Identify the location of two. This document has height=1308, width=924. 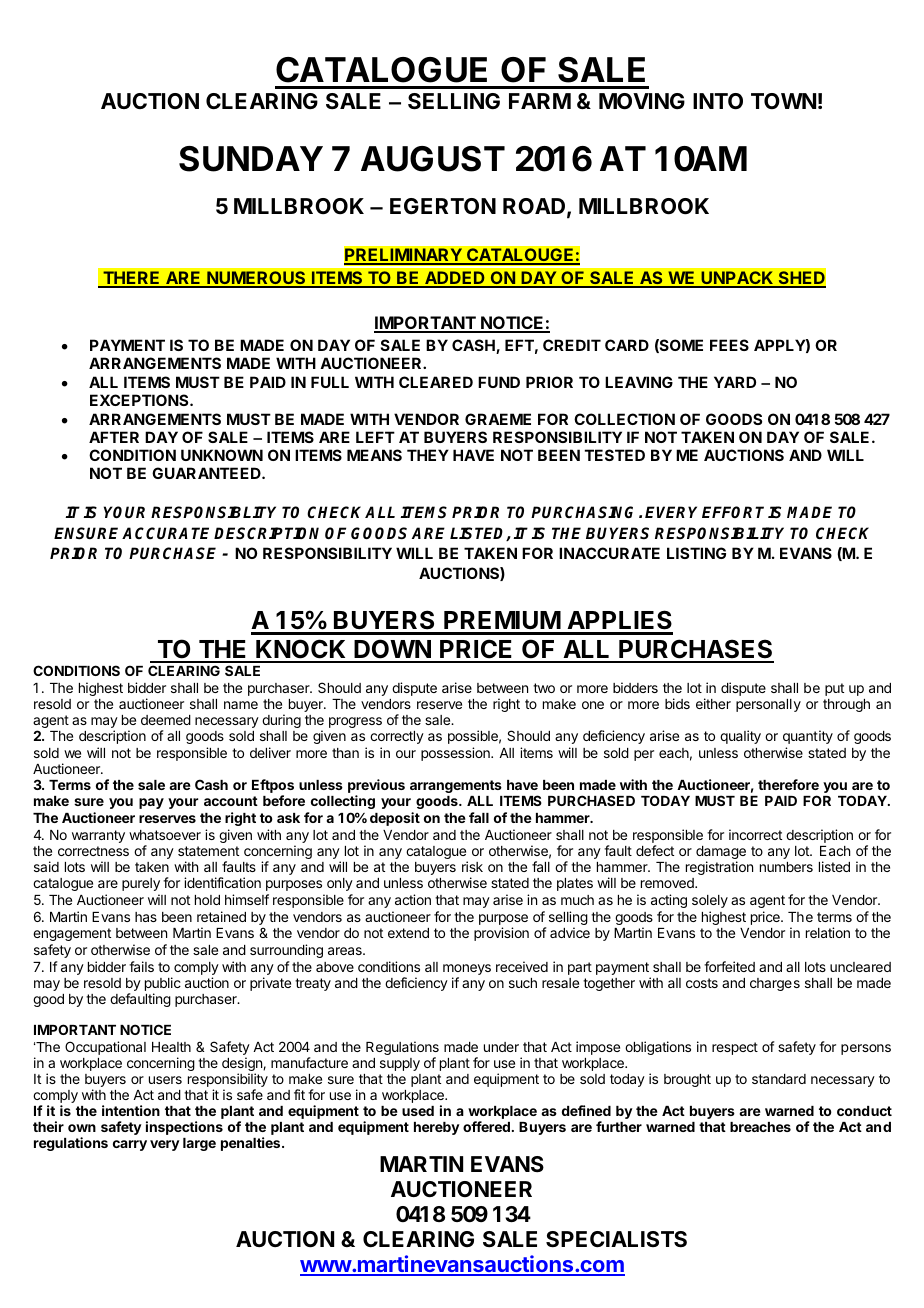
(544, 688).
